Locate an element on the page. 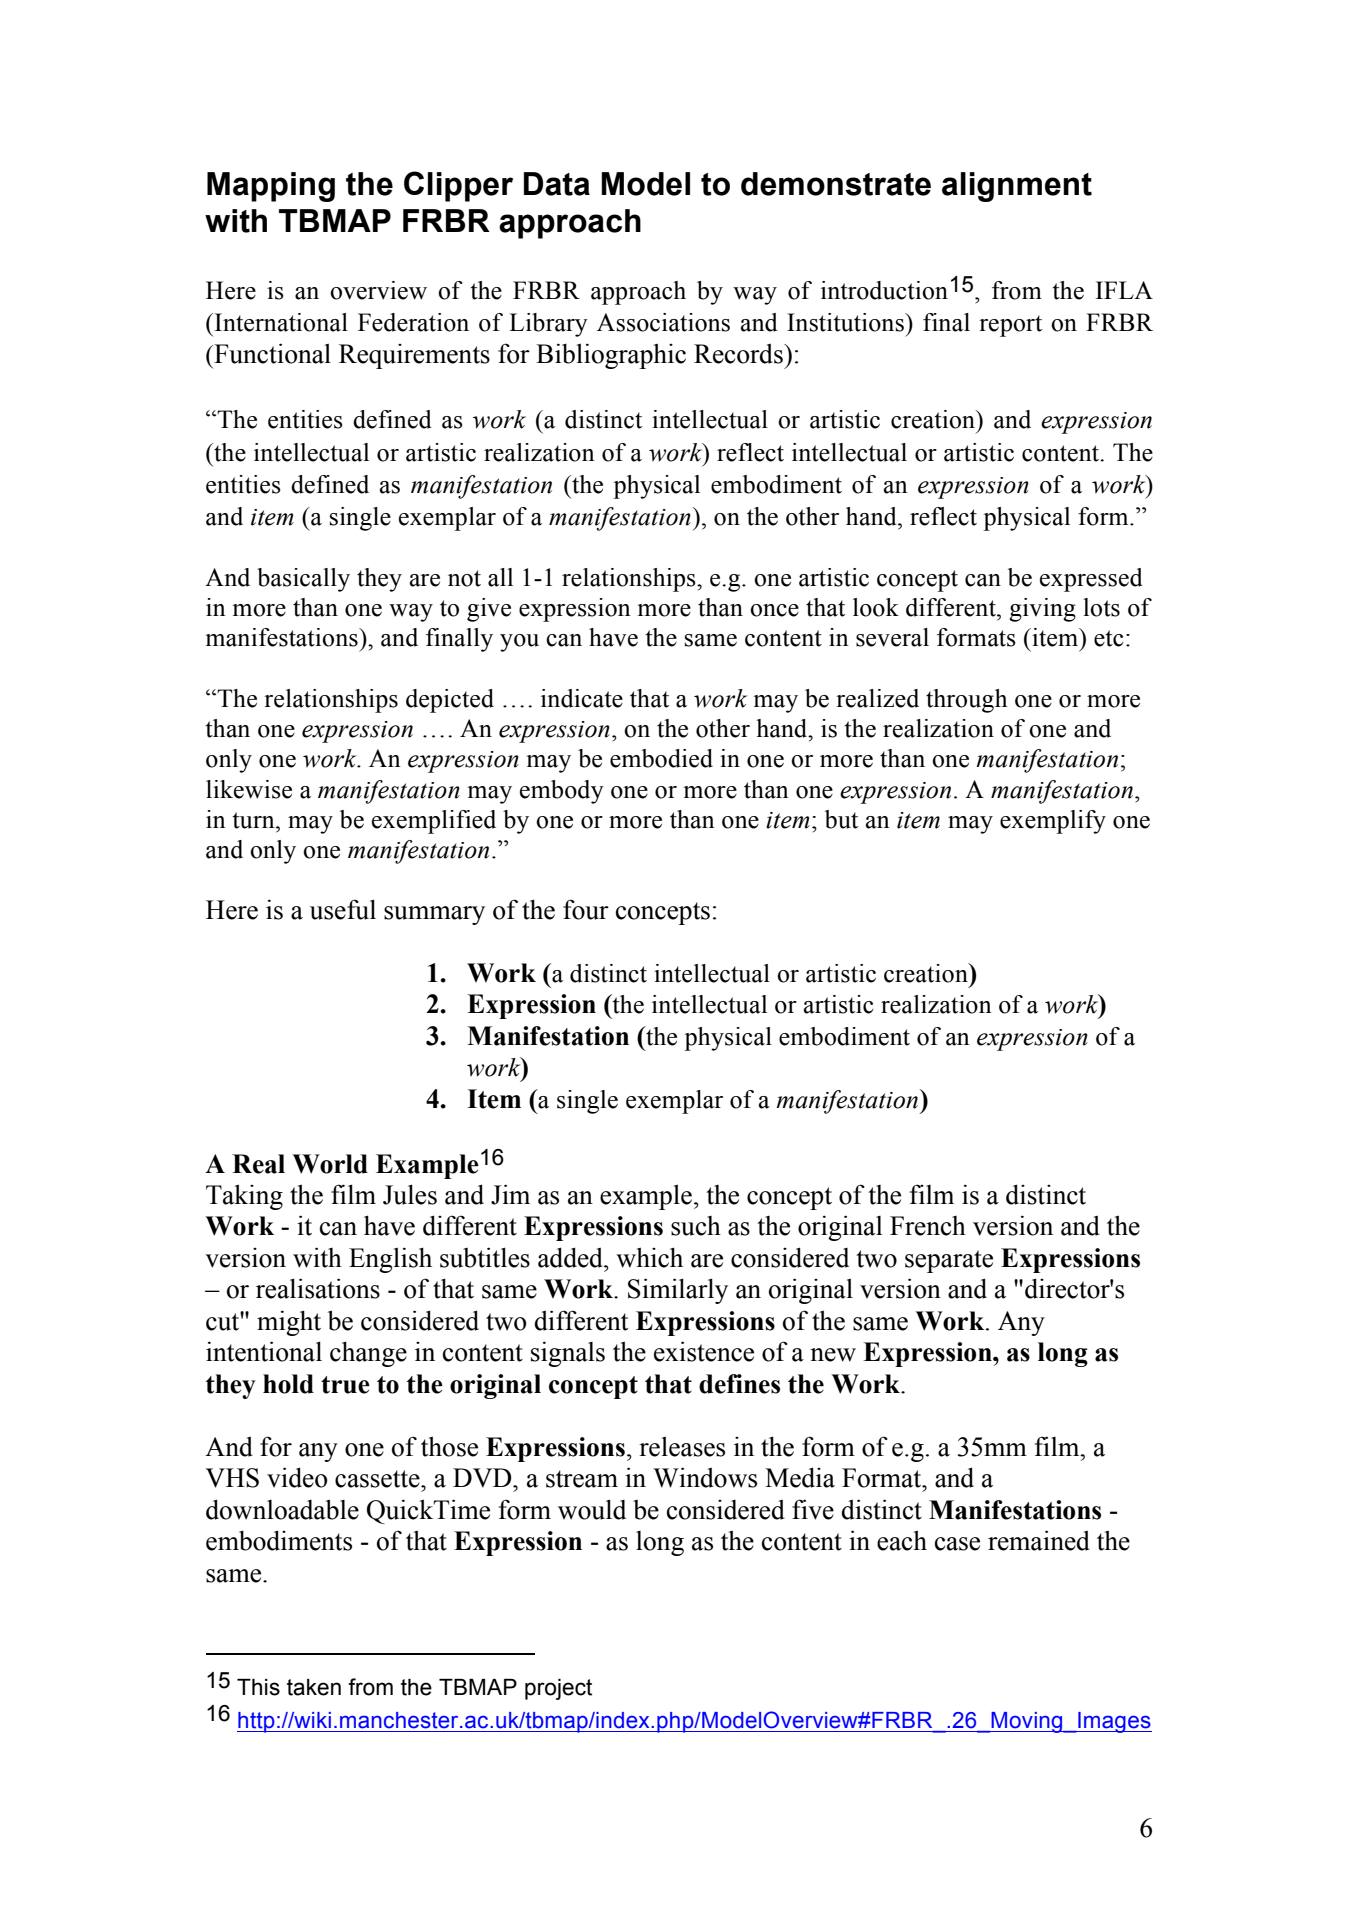 Image resolution: width=1359 pixels, height=1923 pixels. might is located at coordinates (289, 1323).
